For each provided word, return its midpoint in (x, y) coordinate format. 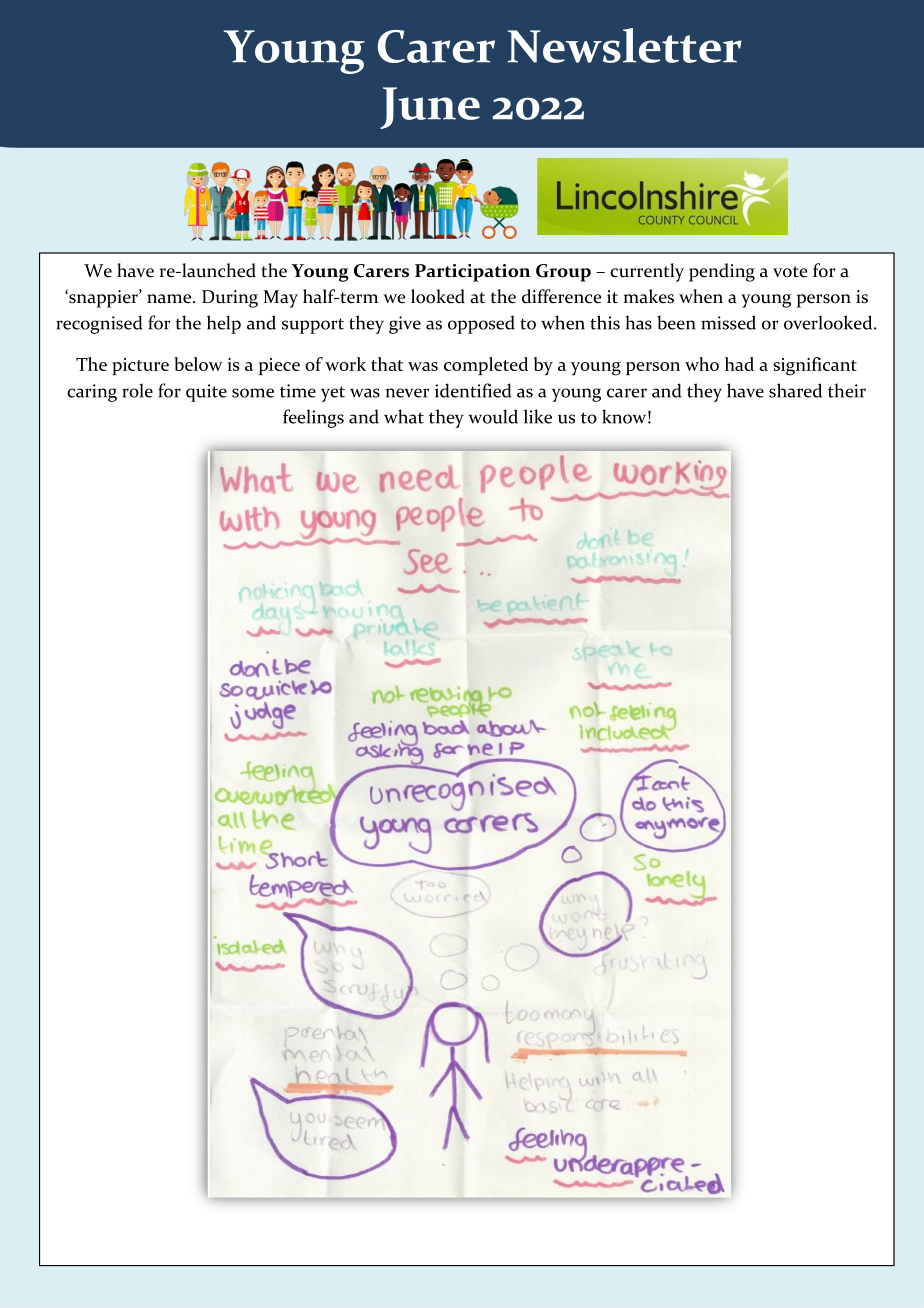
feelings (313, 418)
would (493, 416)
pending (722, 272)
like (538, 416)
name (169, 299)
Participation (472, 273)
